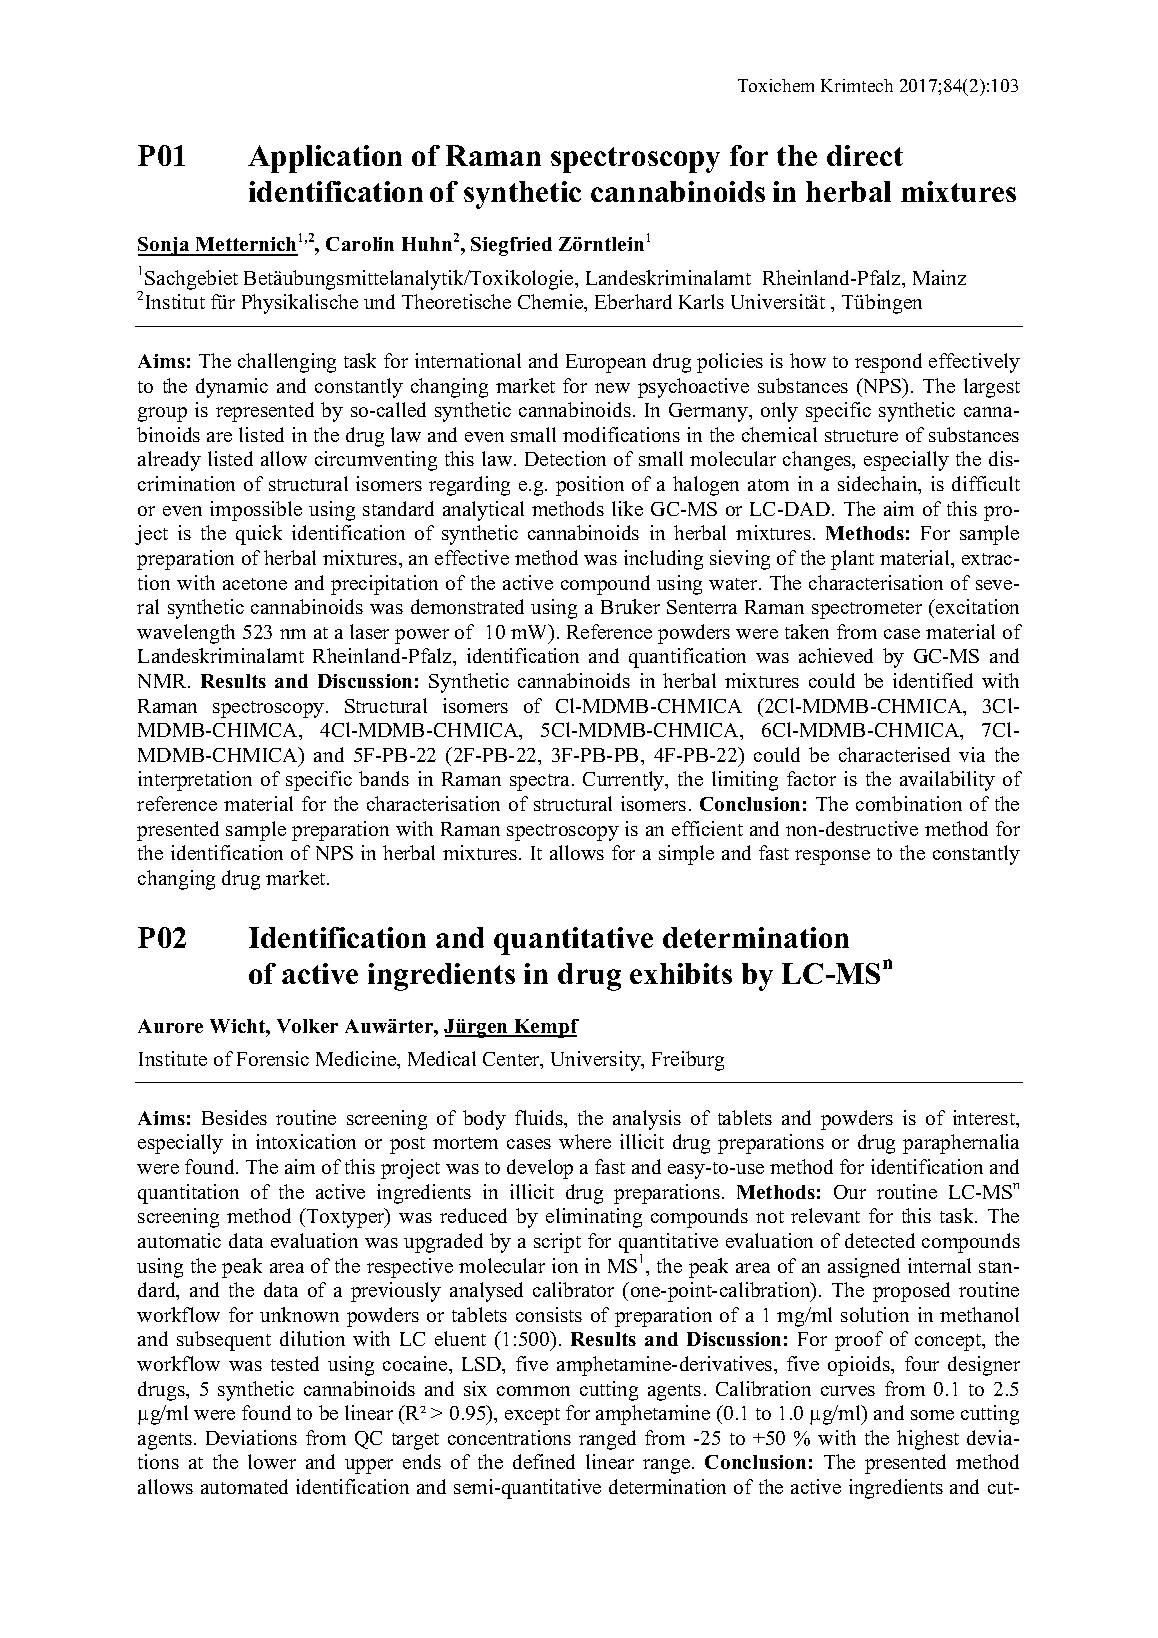 The height and width of the screenshot is (1638, 1158). Describe the element at coordinates (232, 388) in the screenshot. I see `dynamic` at that location.
